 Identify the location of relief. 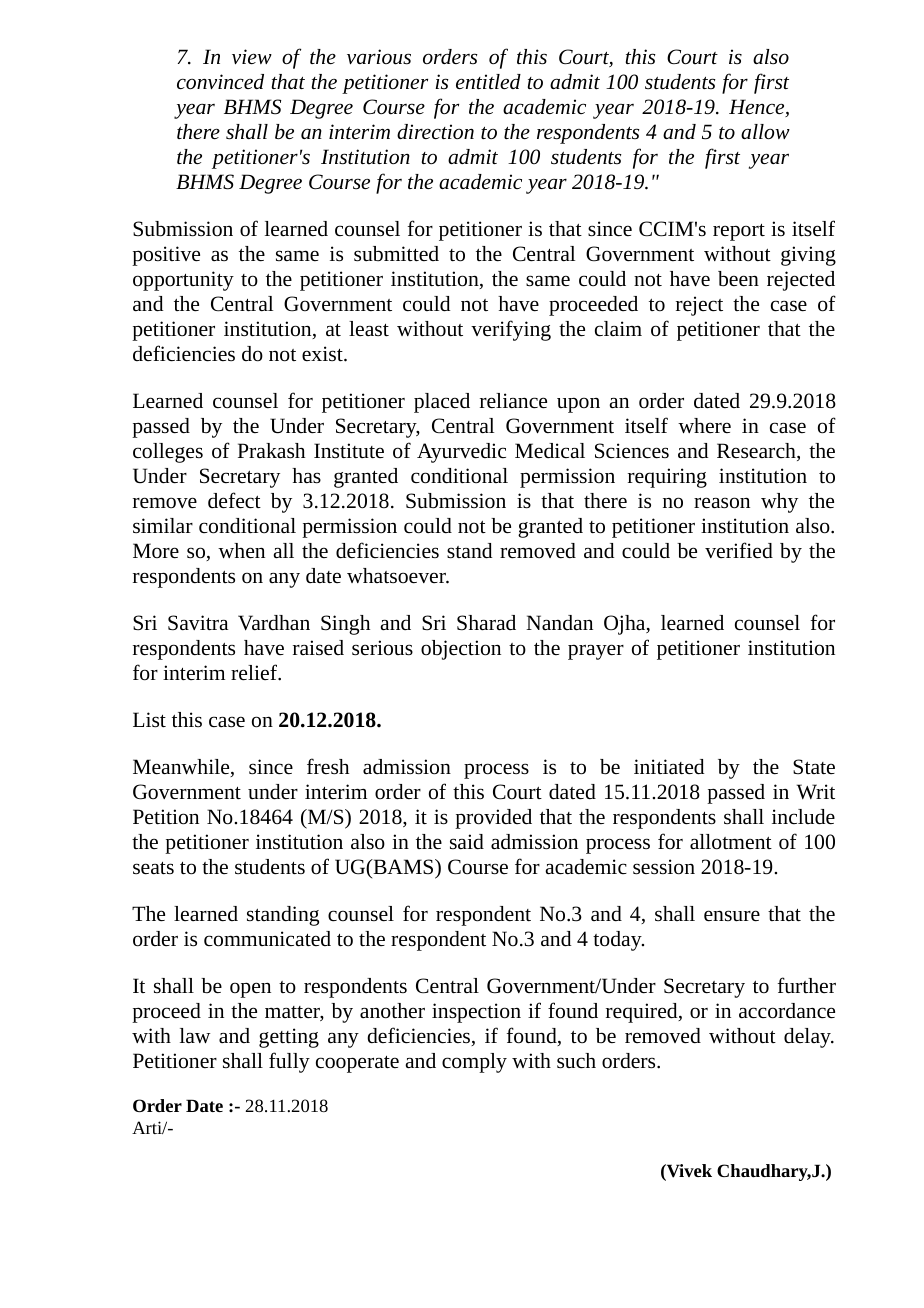
(255, 672).
